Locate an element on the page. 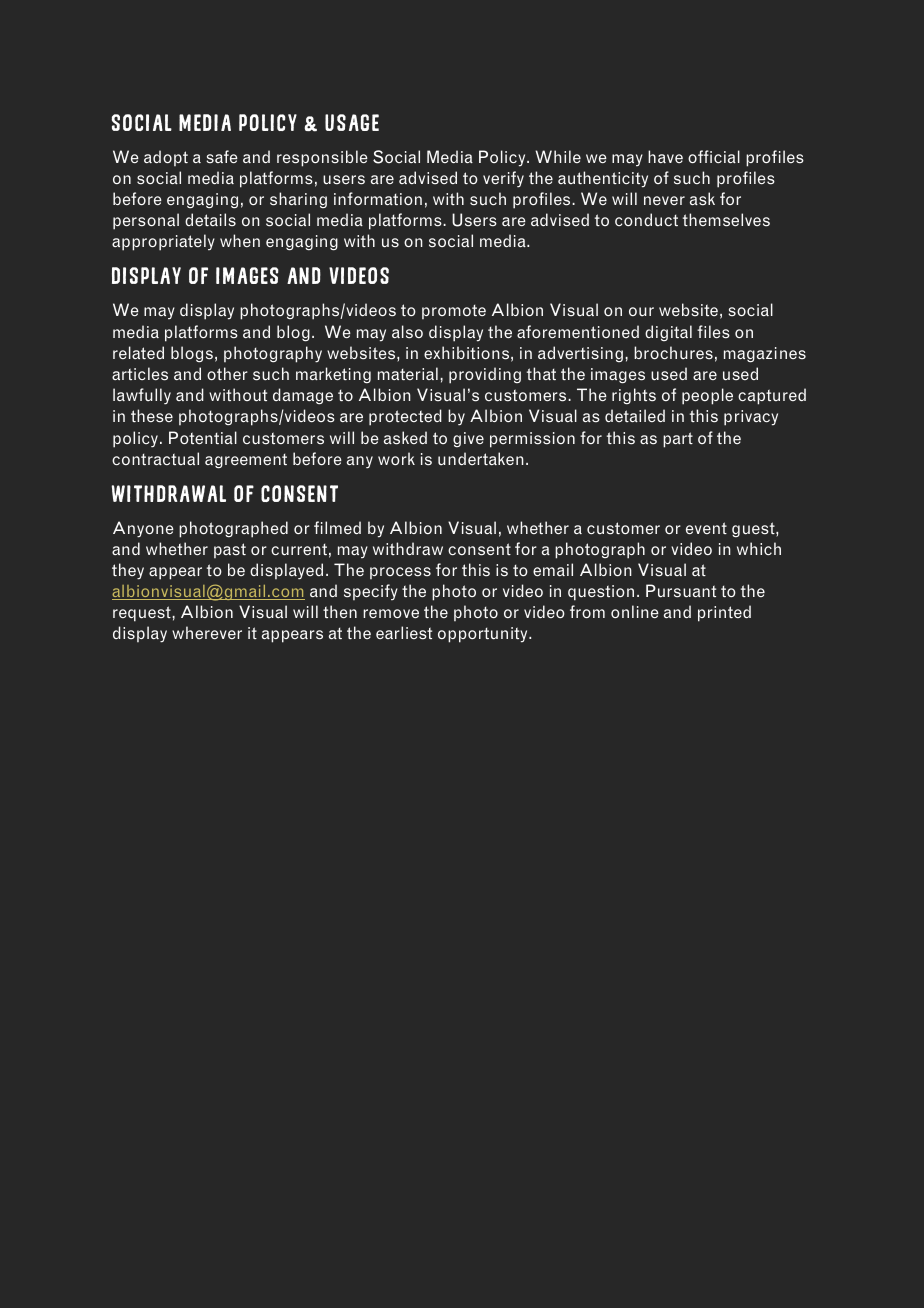 The image size is (924, 1308). agreement is located at coordinates (246, 461).
